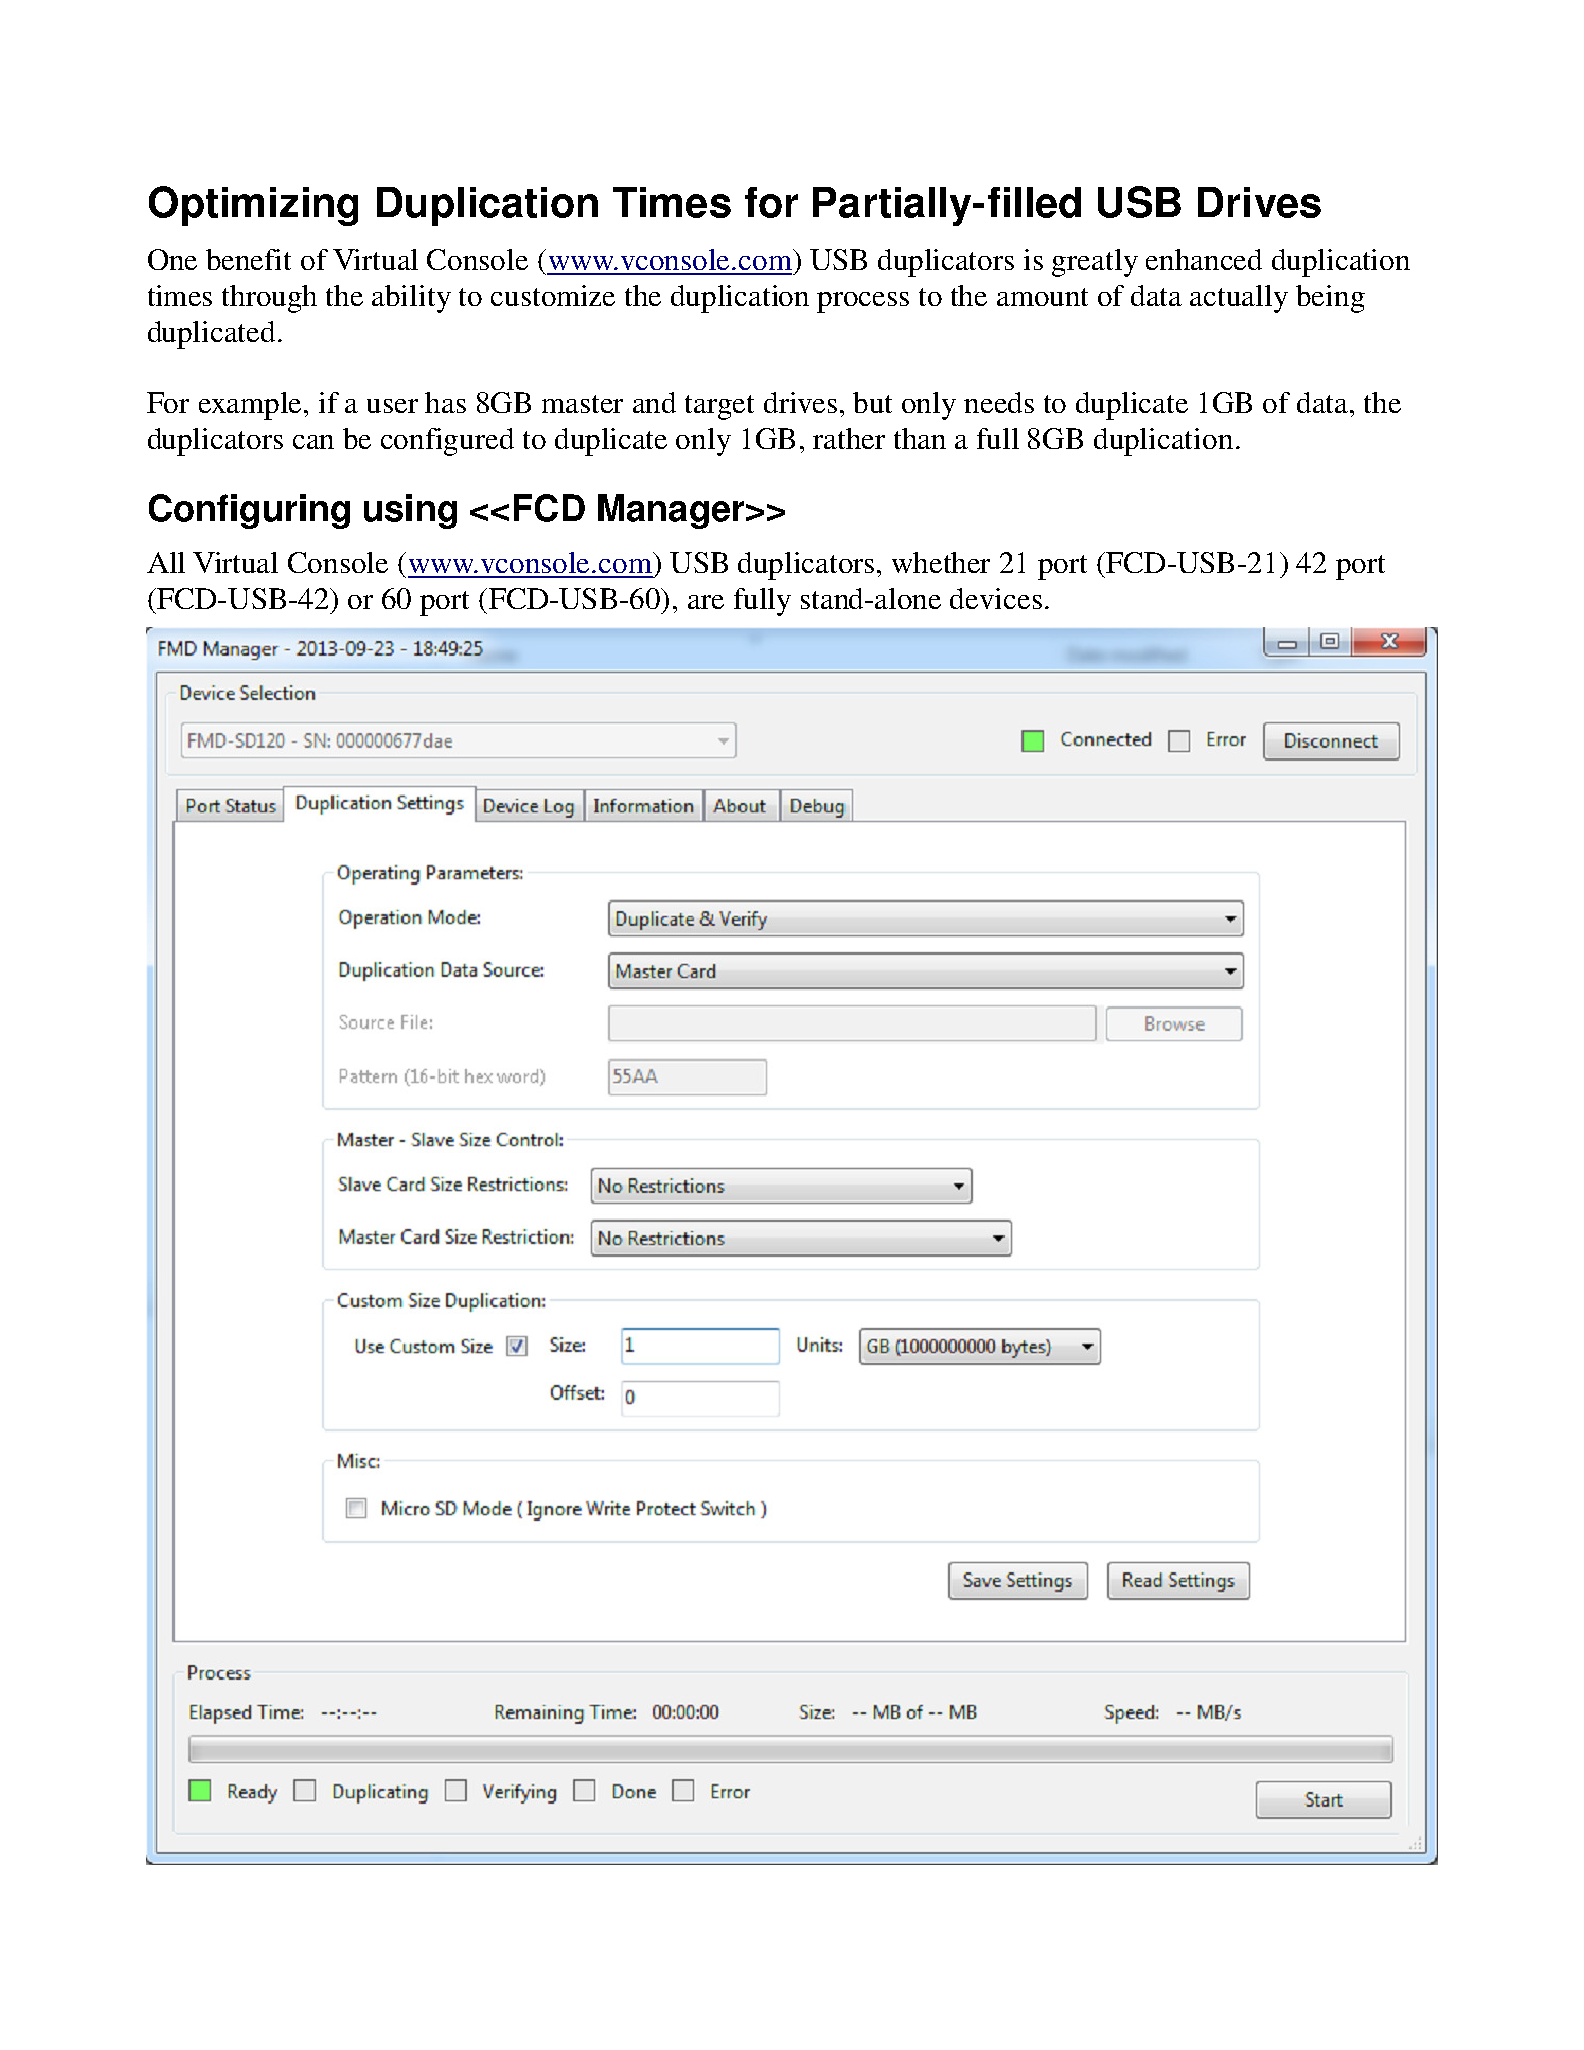  What do you see at coordinates (392, 406) in the screenshot?
I see `user` at bounding box center [392, 406].
